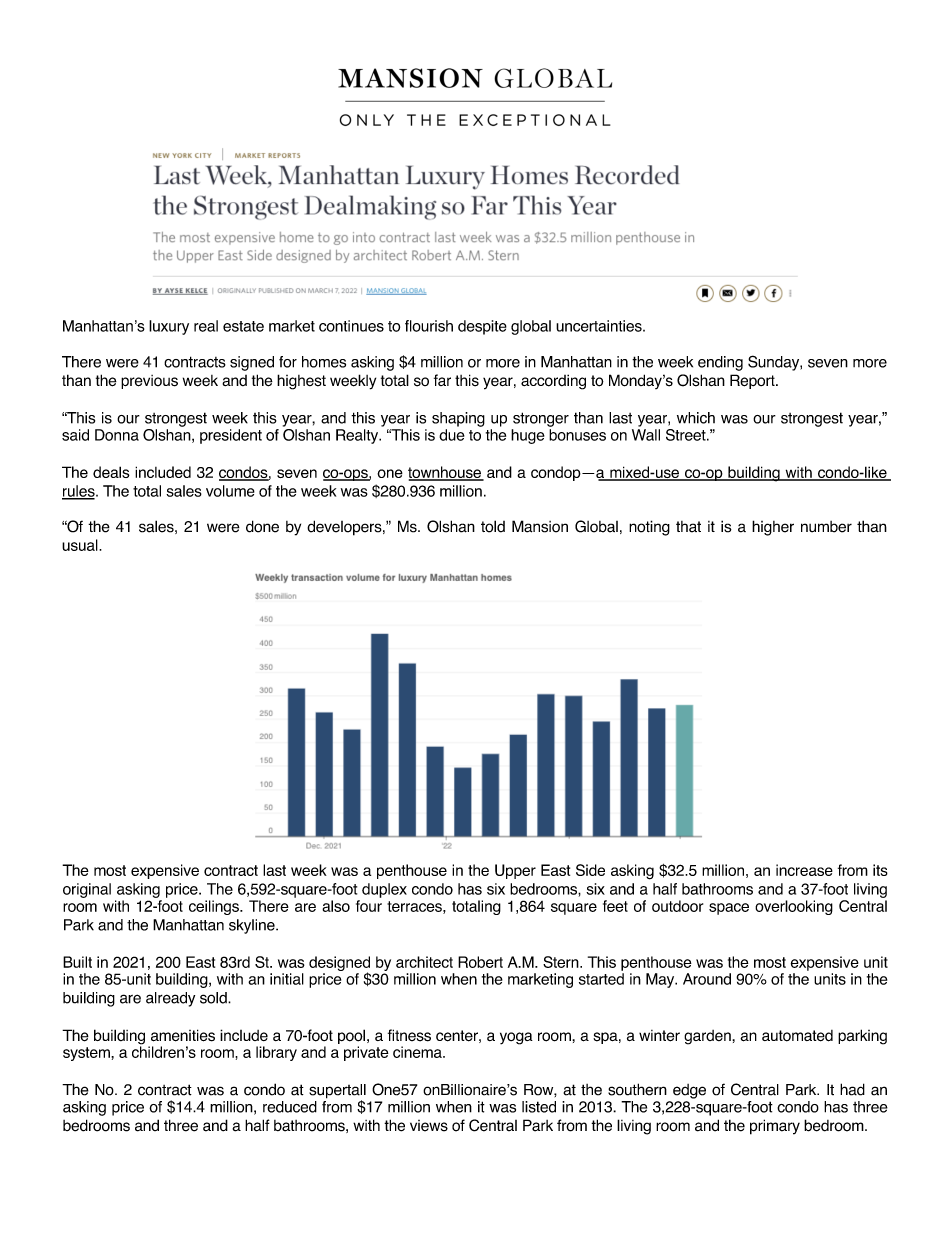 The image size is (952, 1233). Describe the element at coordinates (482, 327) in the document. I see `despite` at that location.
